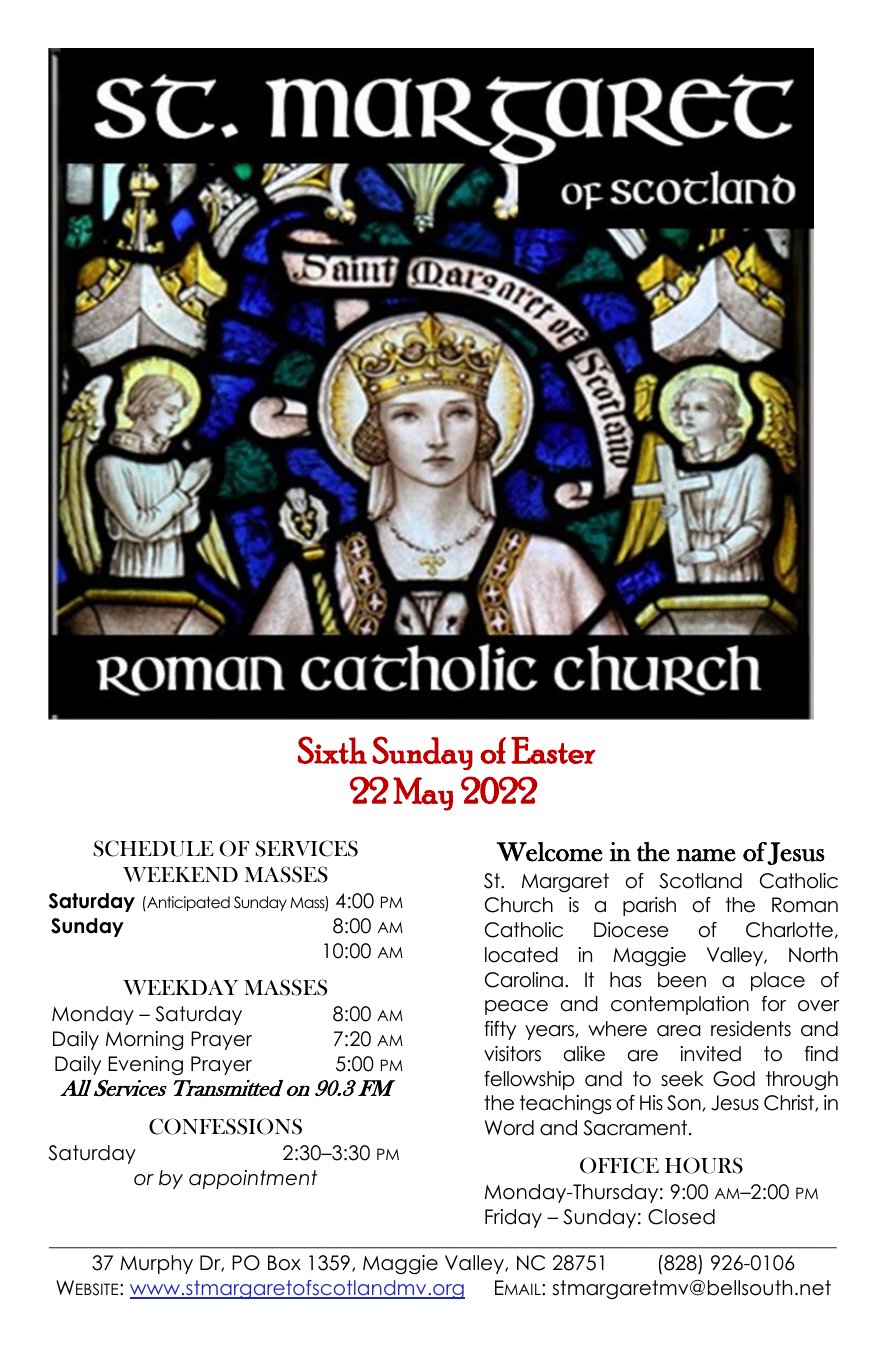 This screenshot has width=887, height=1372. I want to click on Easter, so click(553, 750).
